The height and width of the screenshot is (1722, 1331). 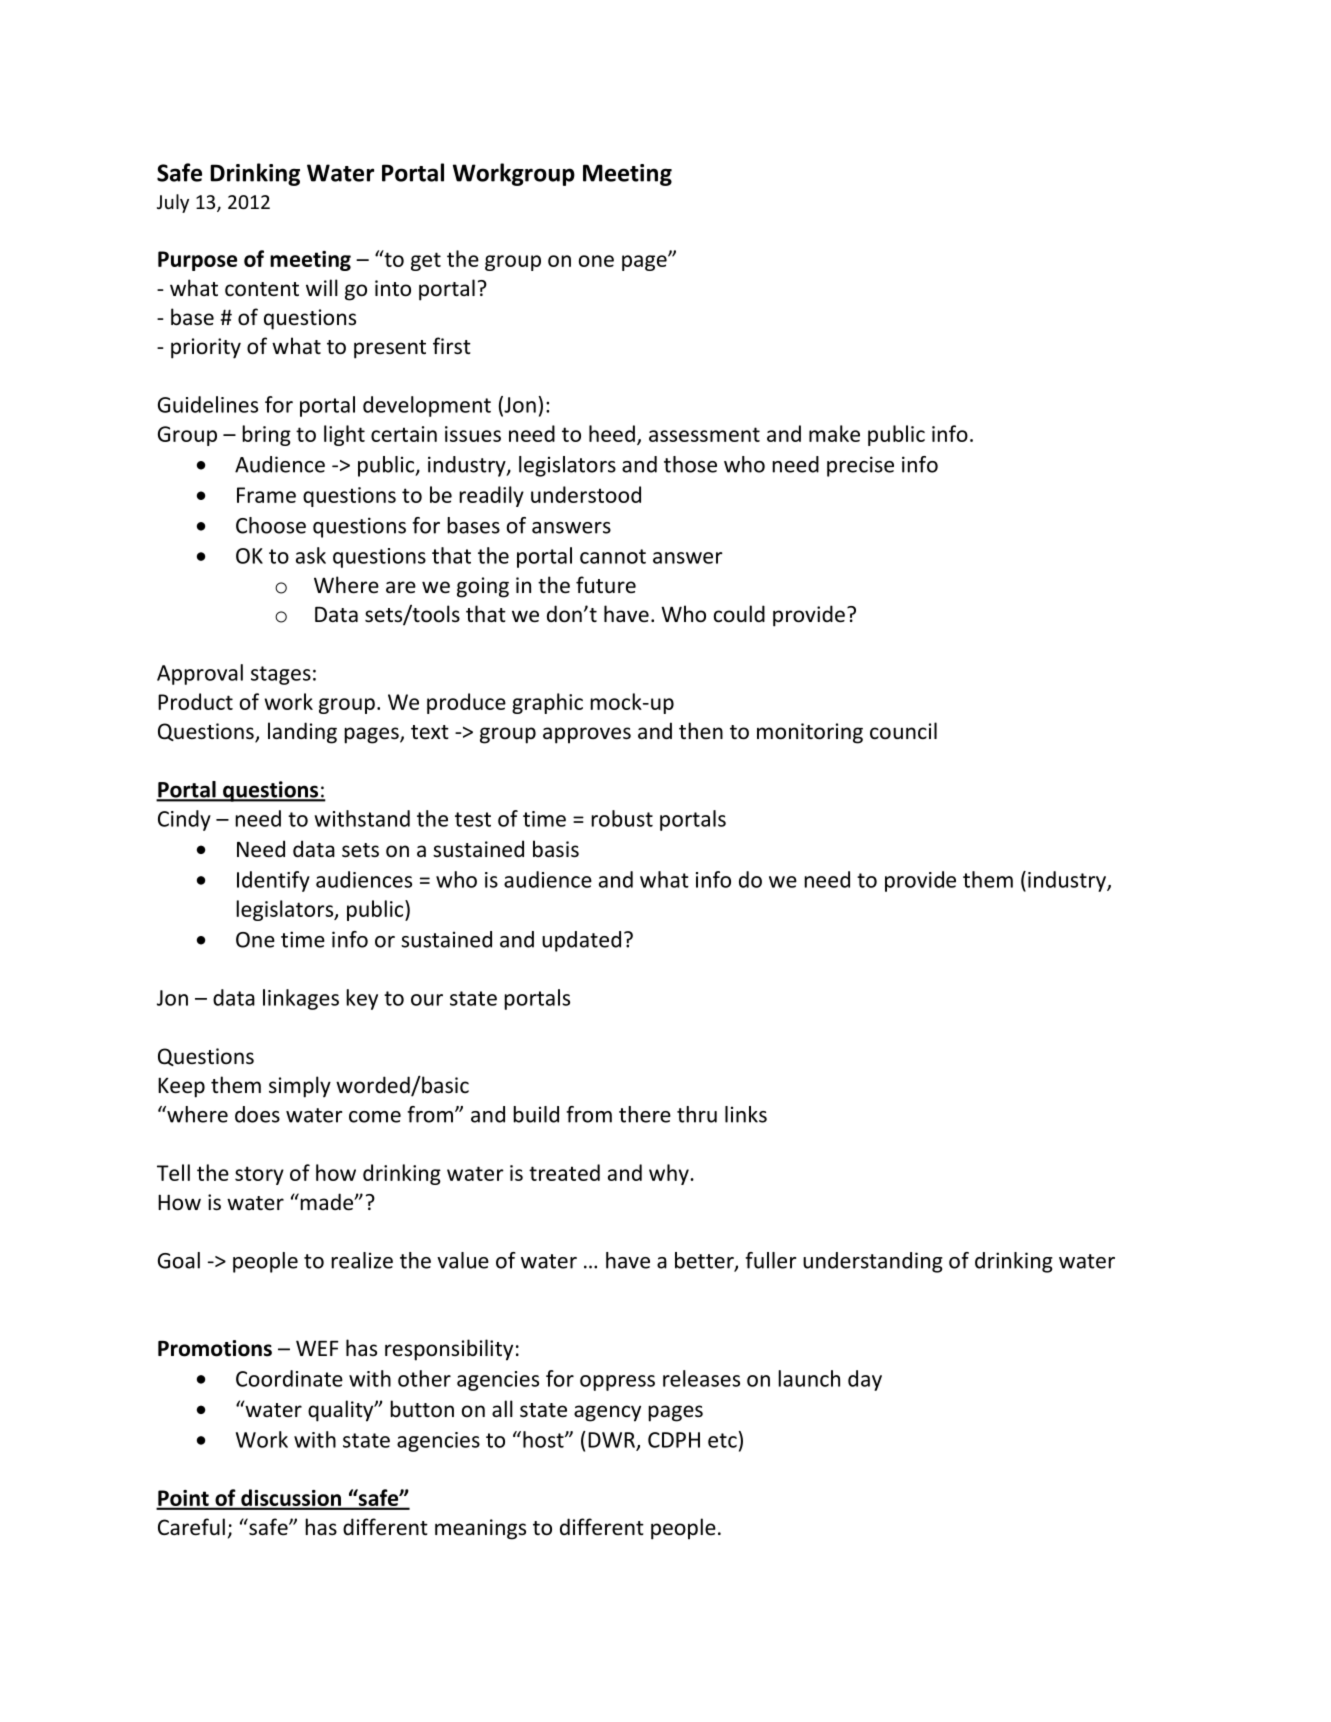 I want to click on host, so click(x=544, y=1439).
